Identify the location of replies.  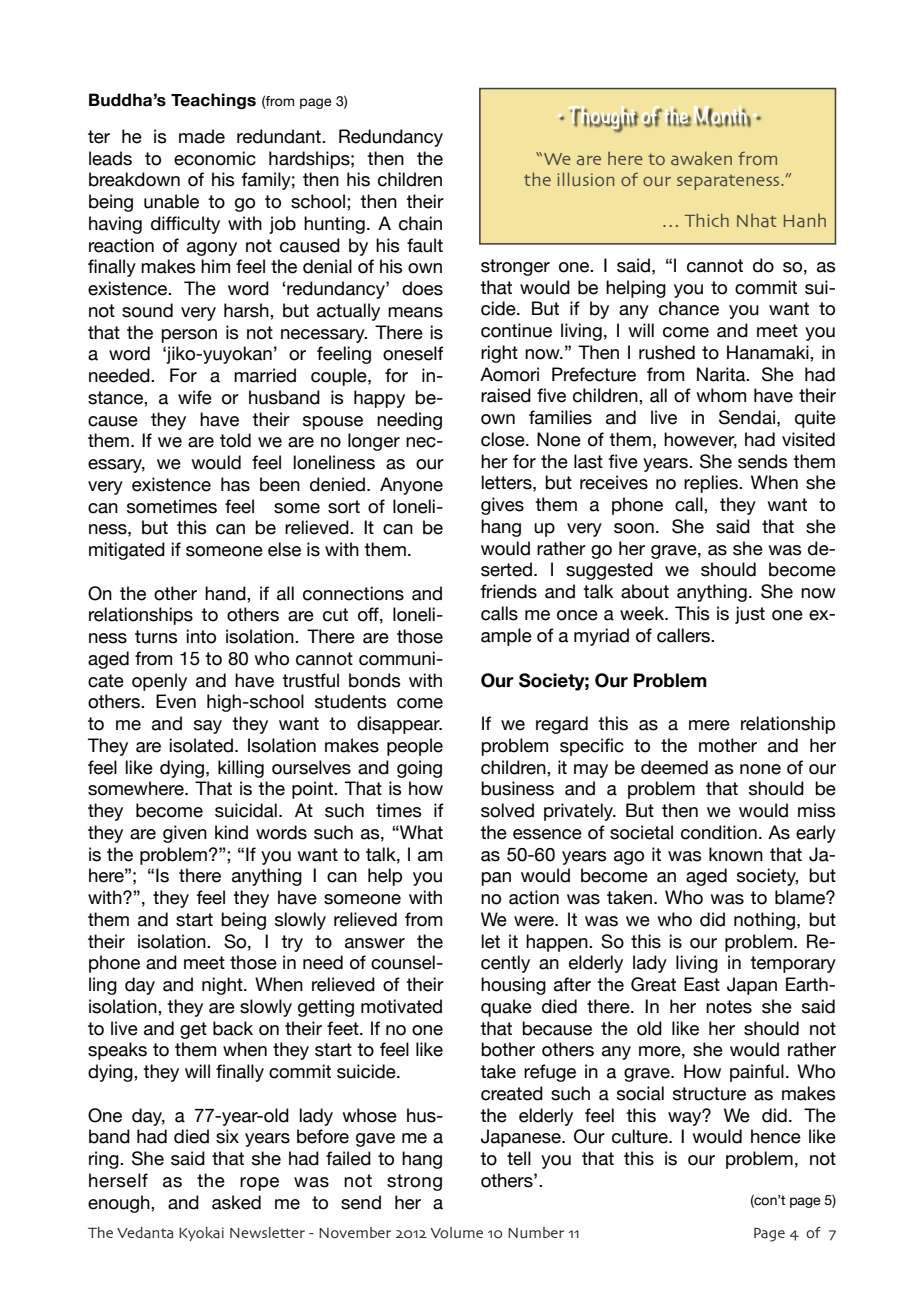
(712, 484).
